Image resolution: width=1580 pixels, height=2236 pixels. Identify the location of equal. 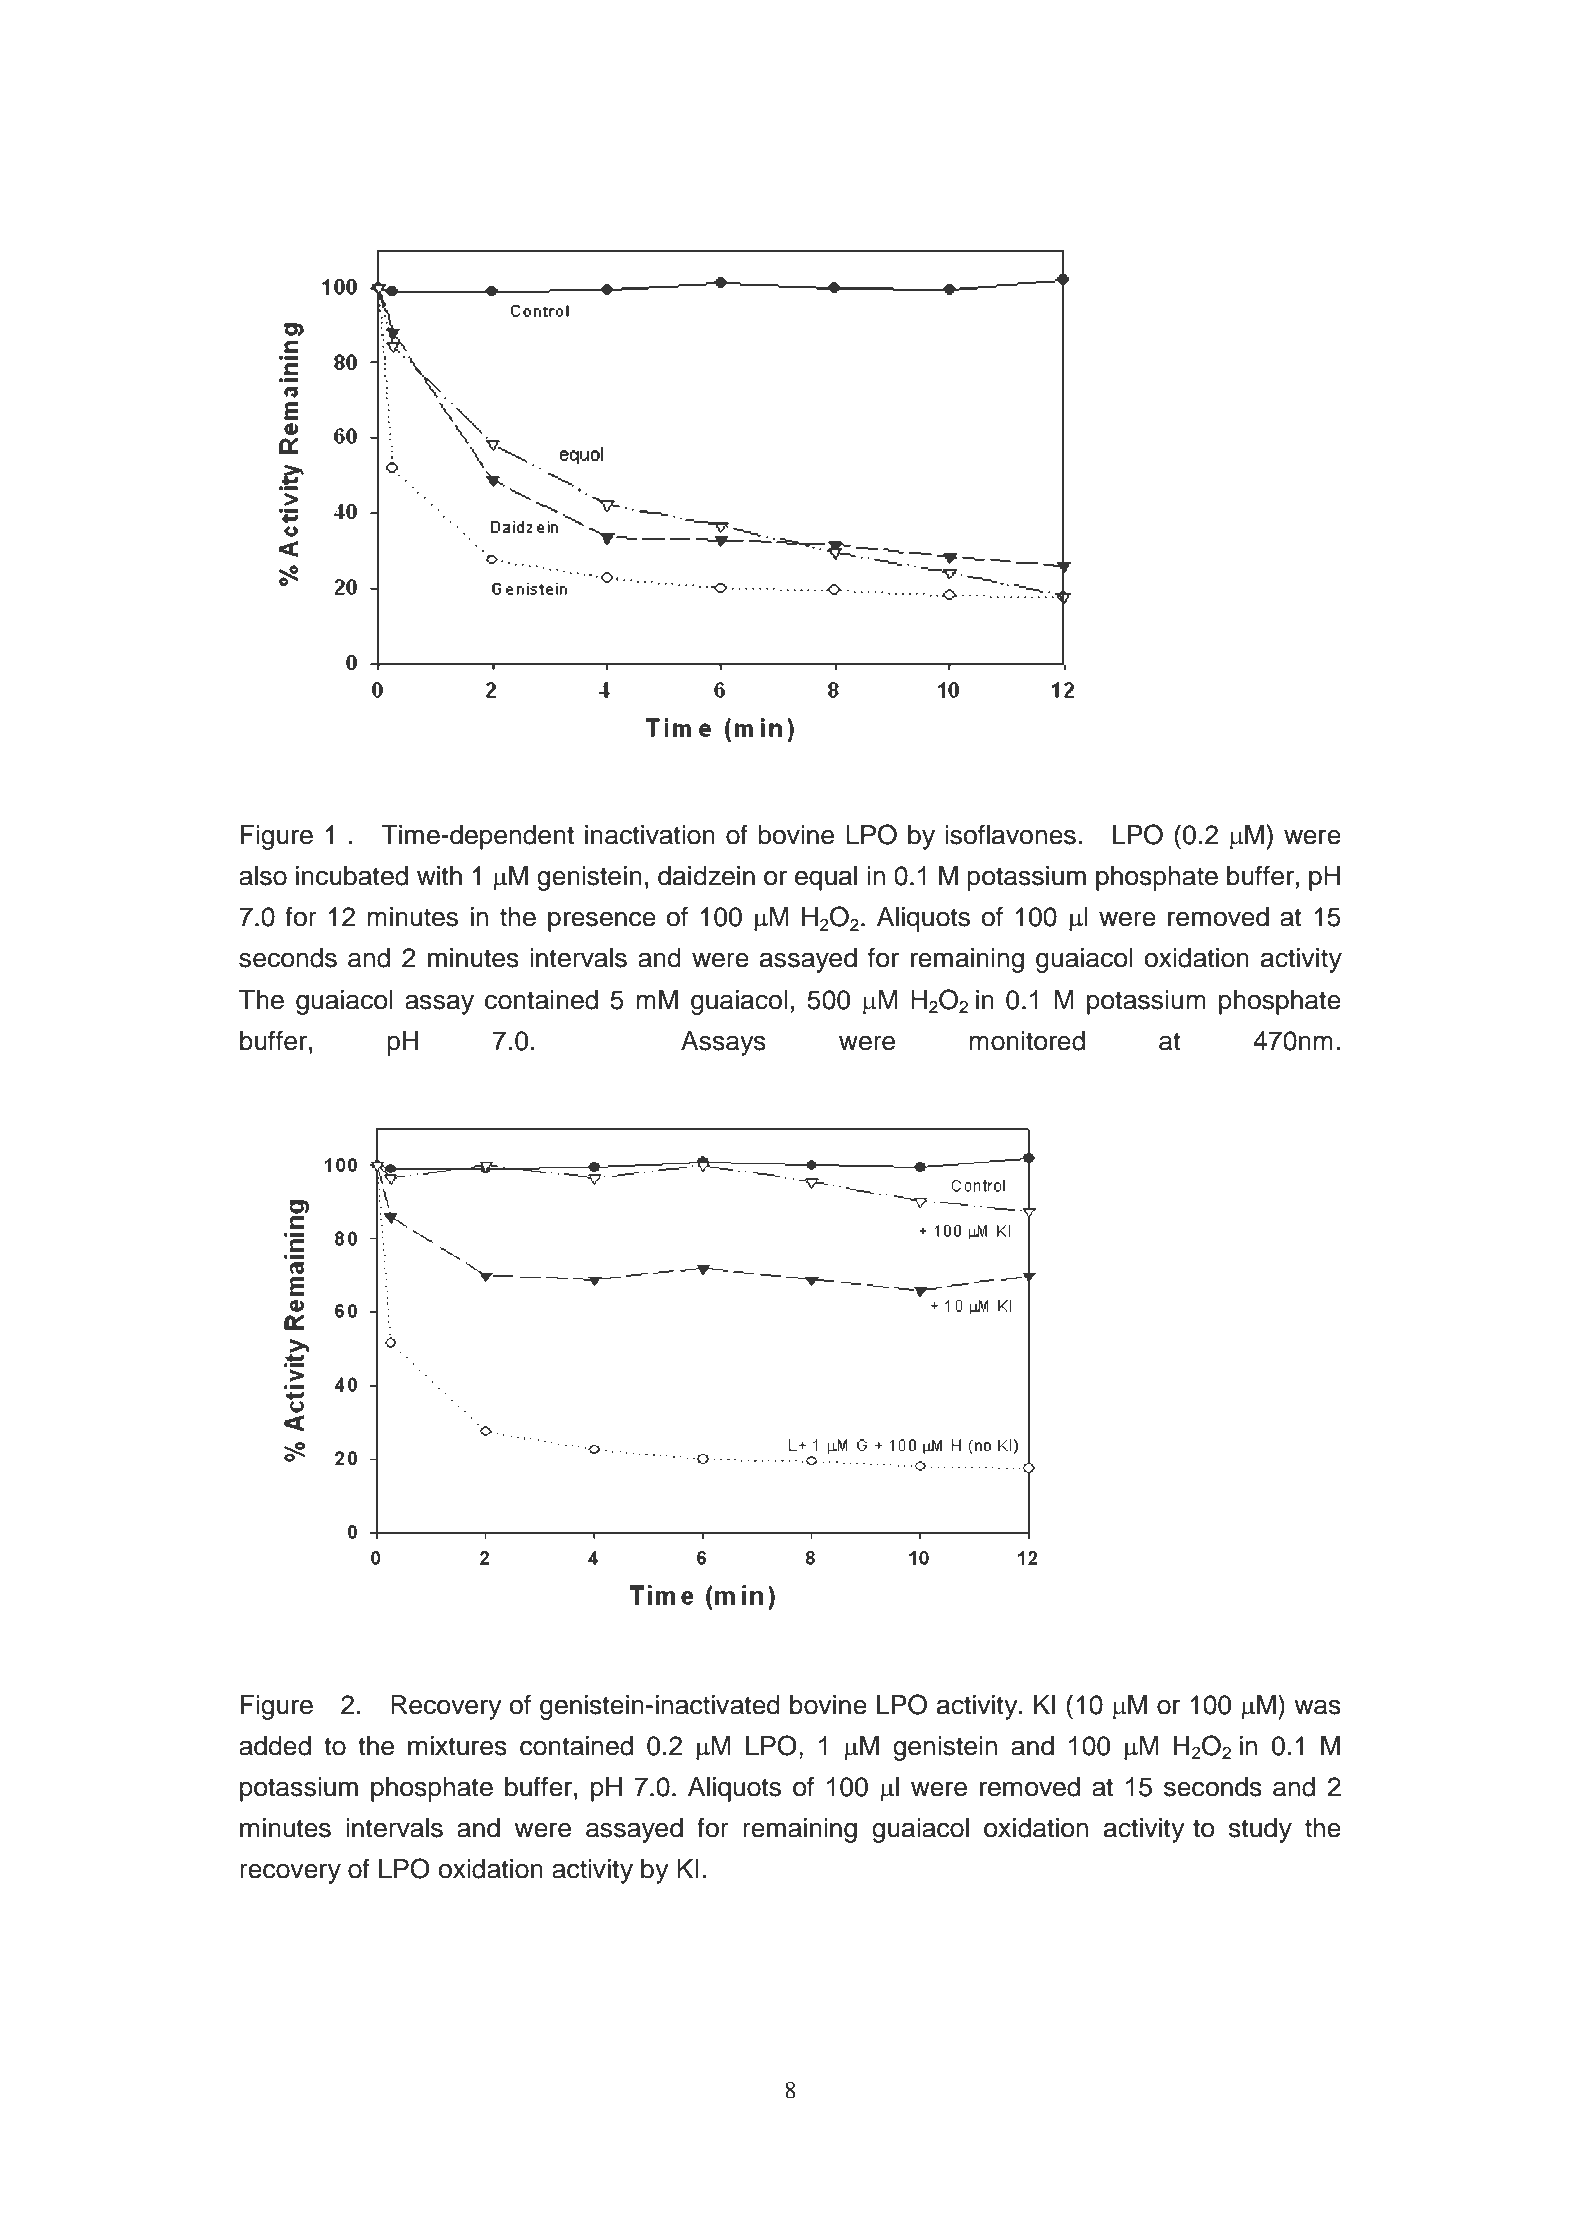
(826, 878).
